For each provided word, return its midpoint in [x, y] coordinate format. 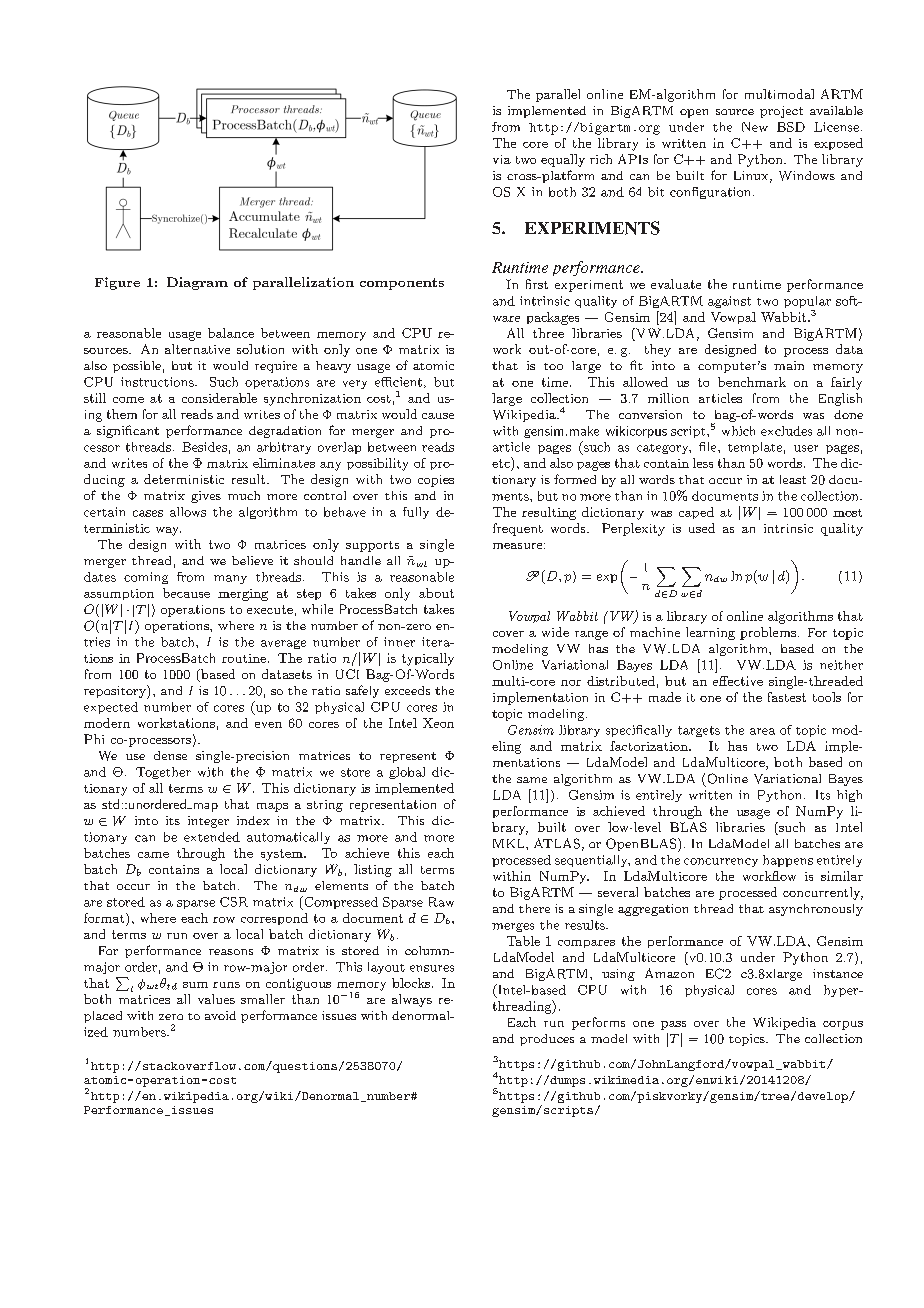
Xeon [438, 723]
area [762, 731]
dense [170, 755]
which [738, 431]
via [502, 159]
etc [502, 462]
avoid [220, 1015]
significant [128, 431]
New [755, 127]
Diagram [197, 283]
